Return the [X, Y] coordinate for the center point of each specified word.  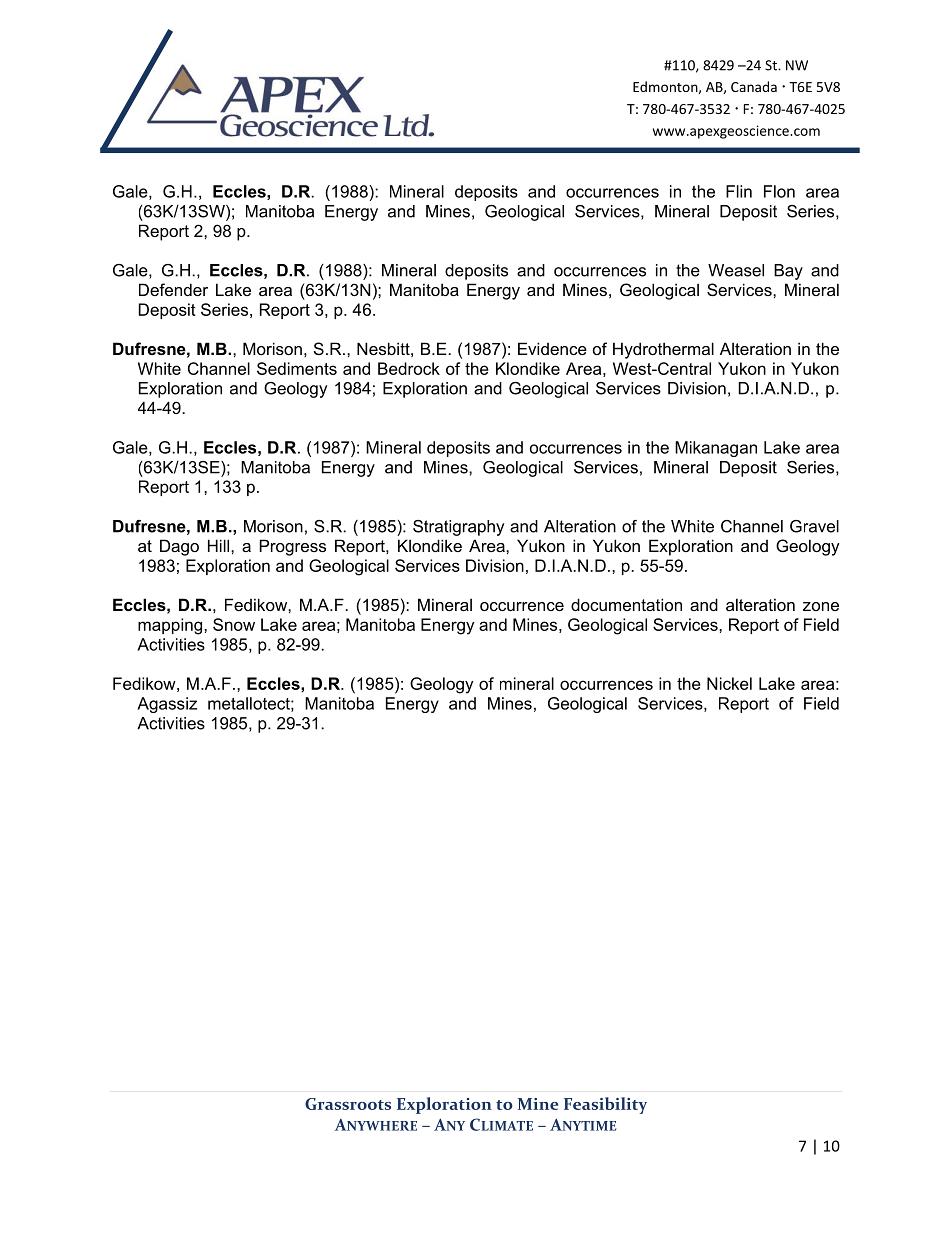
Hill [220, 545]
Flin [739, 191]
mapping [171, 626]
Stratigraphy [458, 528]
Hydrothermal [663, 350]
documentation [626, 604]
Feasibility [605, 1105]
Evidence [552, 348]
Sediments [297, 368]
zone [821, 606]
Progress [293, 547]
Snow [234, 624]
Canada [754, 86]
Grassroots [348, 1104]
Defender [173, 289]
